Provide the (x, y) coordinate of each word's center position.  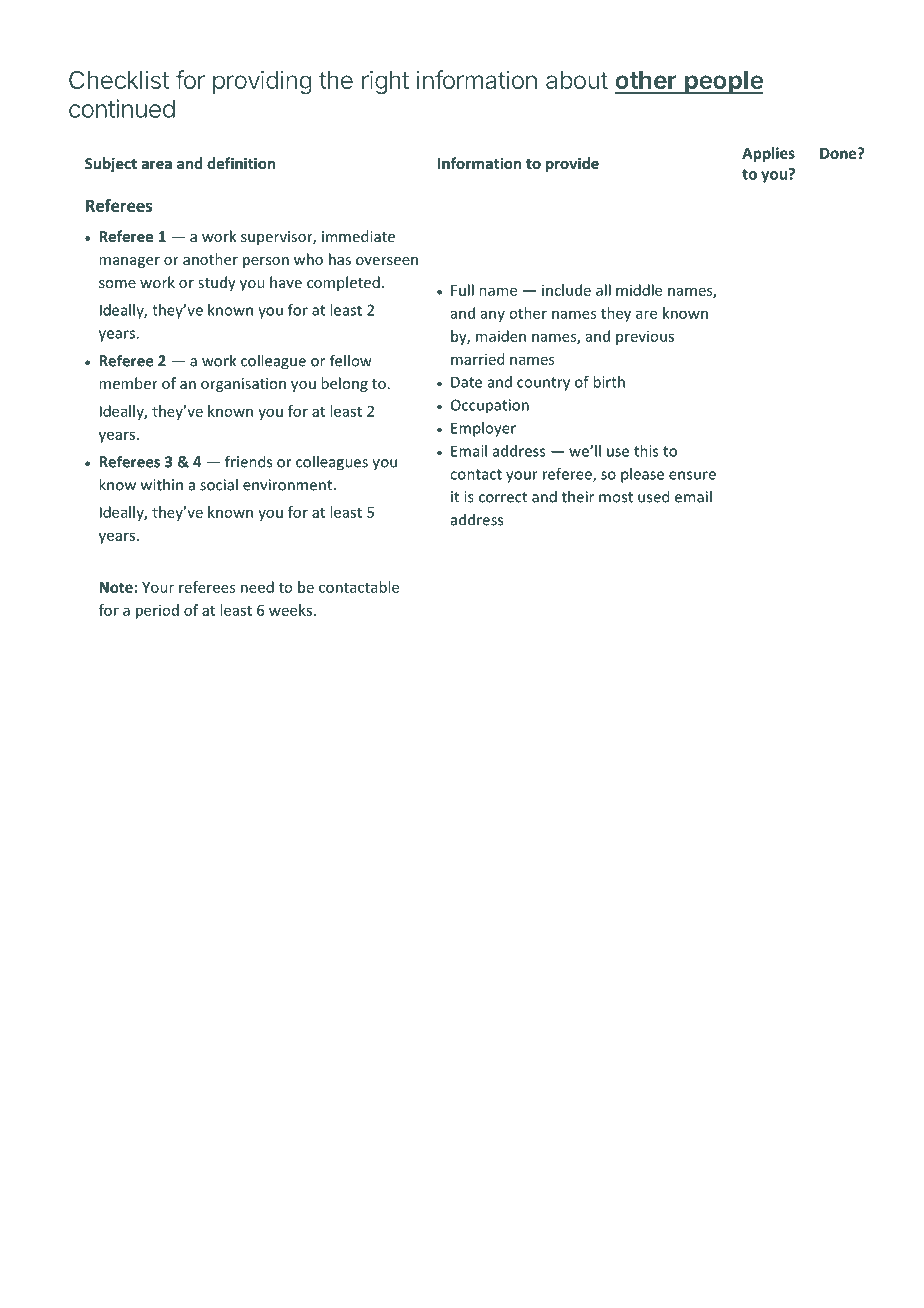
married (477, 359)
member (128, 383)
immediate (358, 236)
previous (645, 338)
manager (129, 262)
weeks (290, 610)
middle (639, 290)
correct (503, 497)
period (157, 611)
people (723, 83)
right (385, 82)
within (162, 484)
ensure (692, 475)
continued (122, 108)
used (653, 496)
